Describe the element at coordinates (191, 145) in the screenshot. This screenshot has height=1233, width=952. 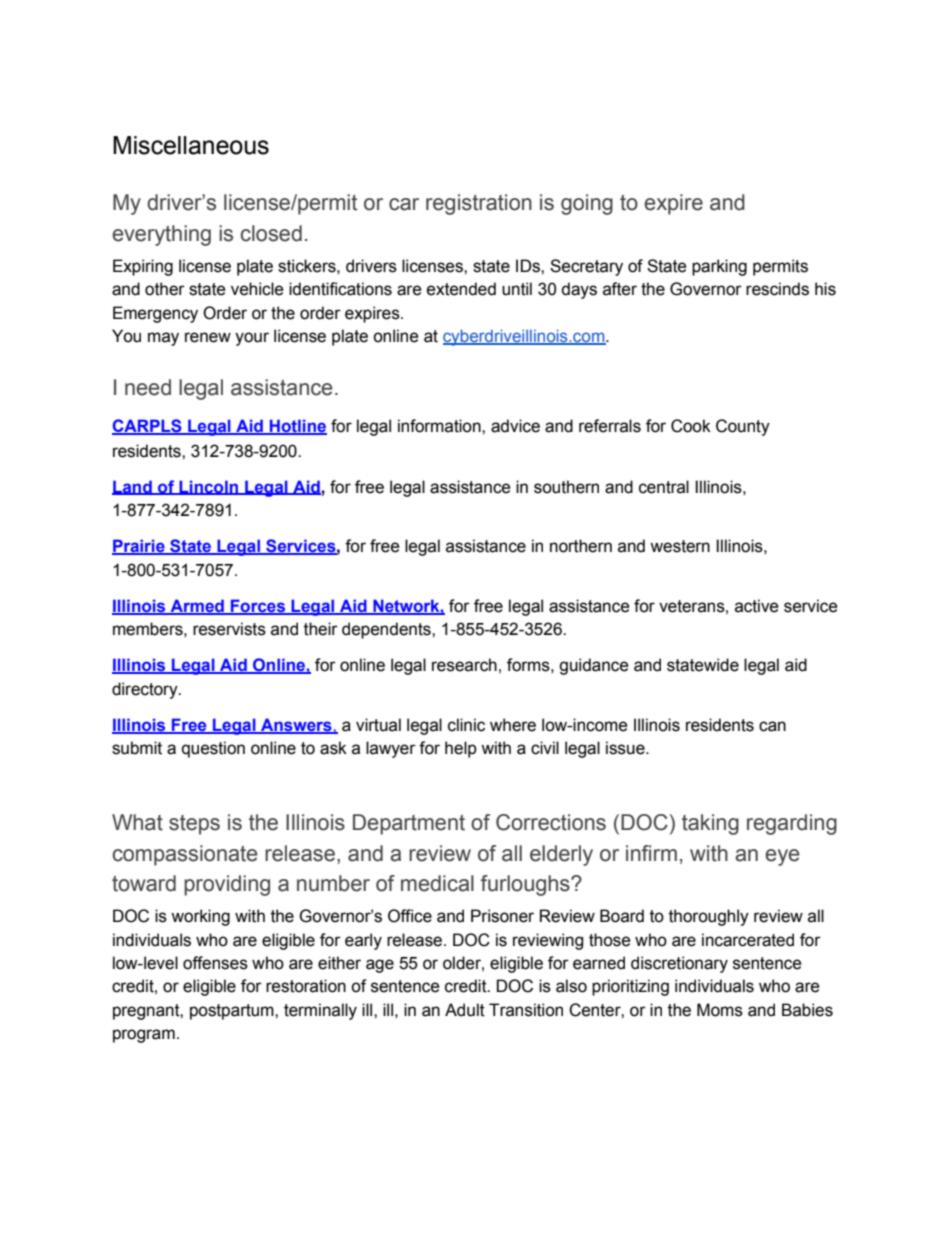
I see `Miscellaneous` at that location.
